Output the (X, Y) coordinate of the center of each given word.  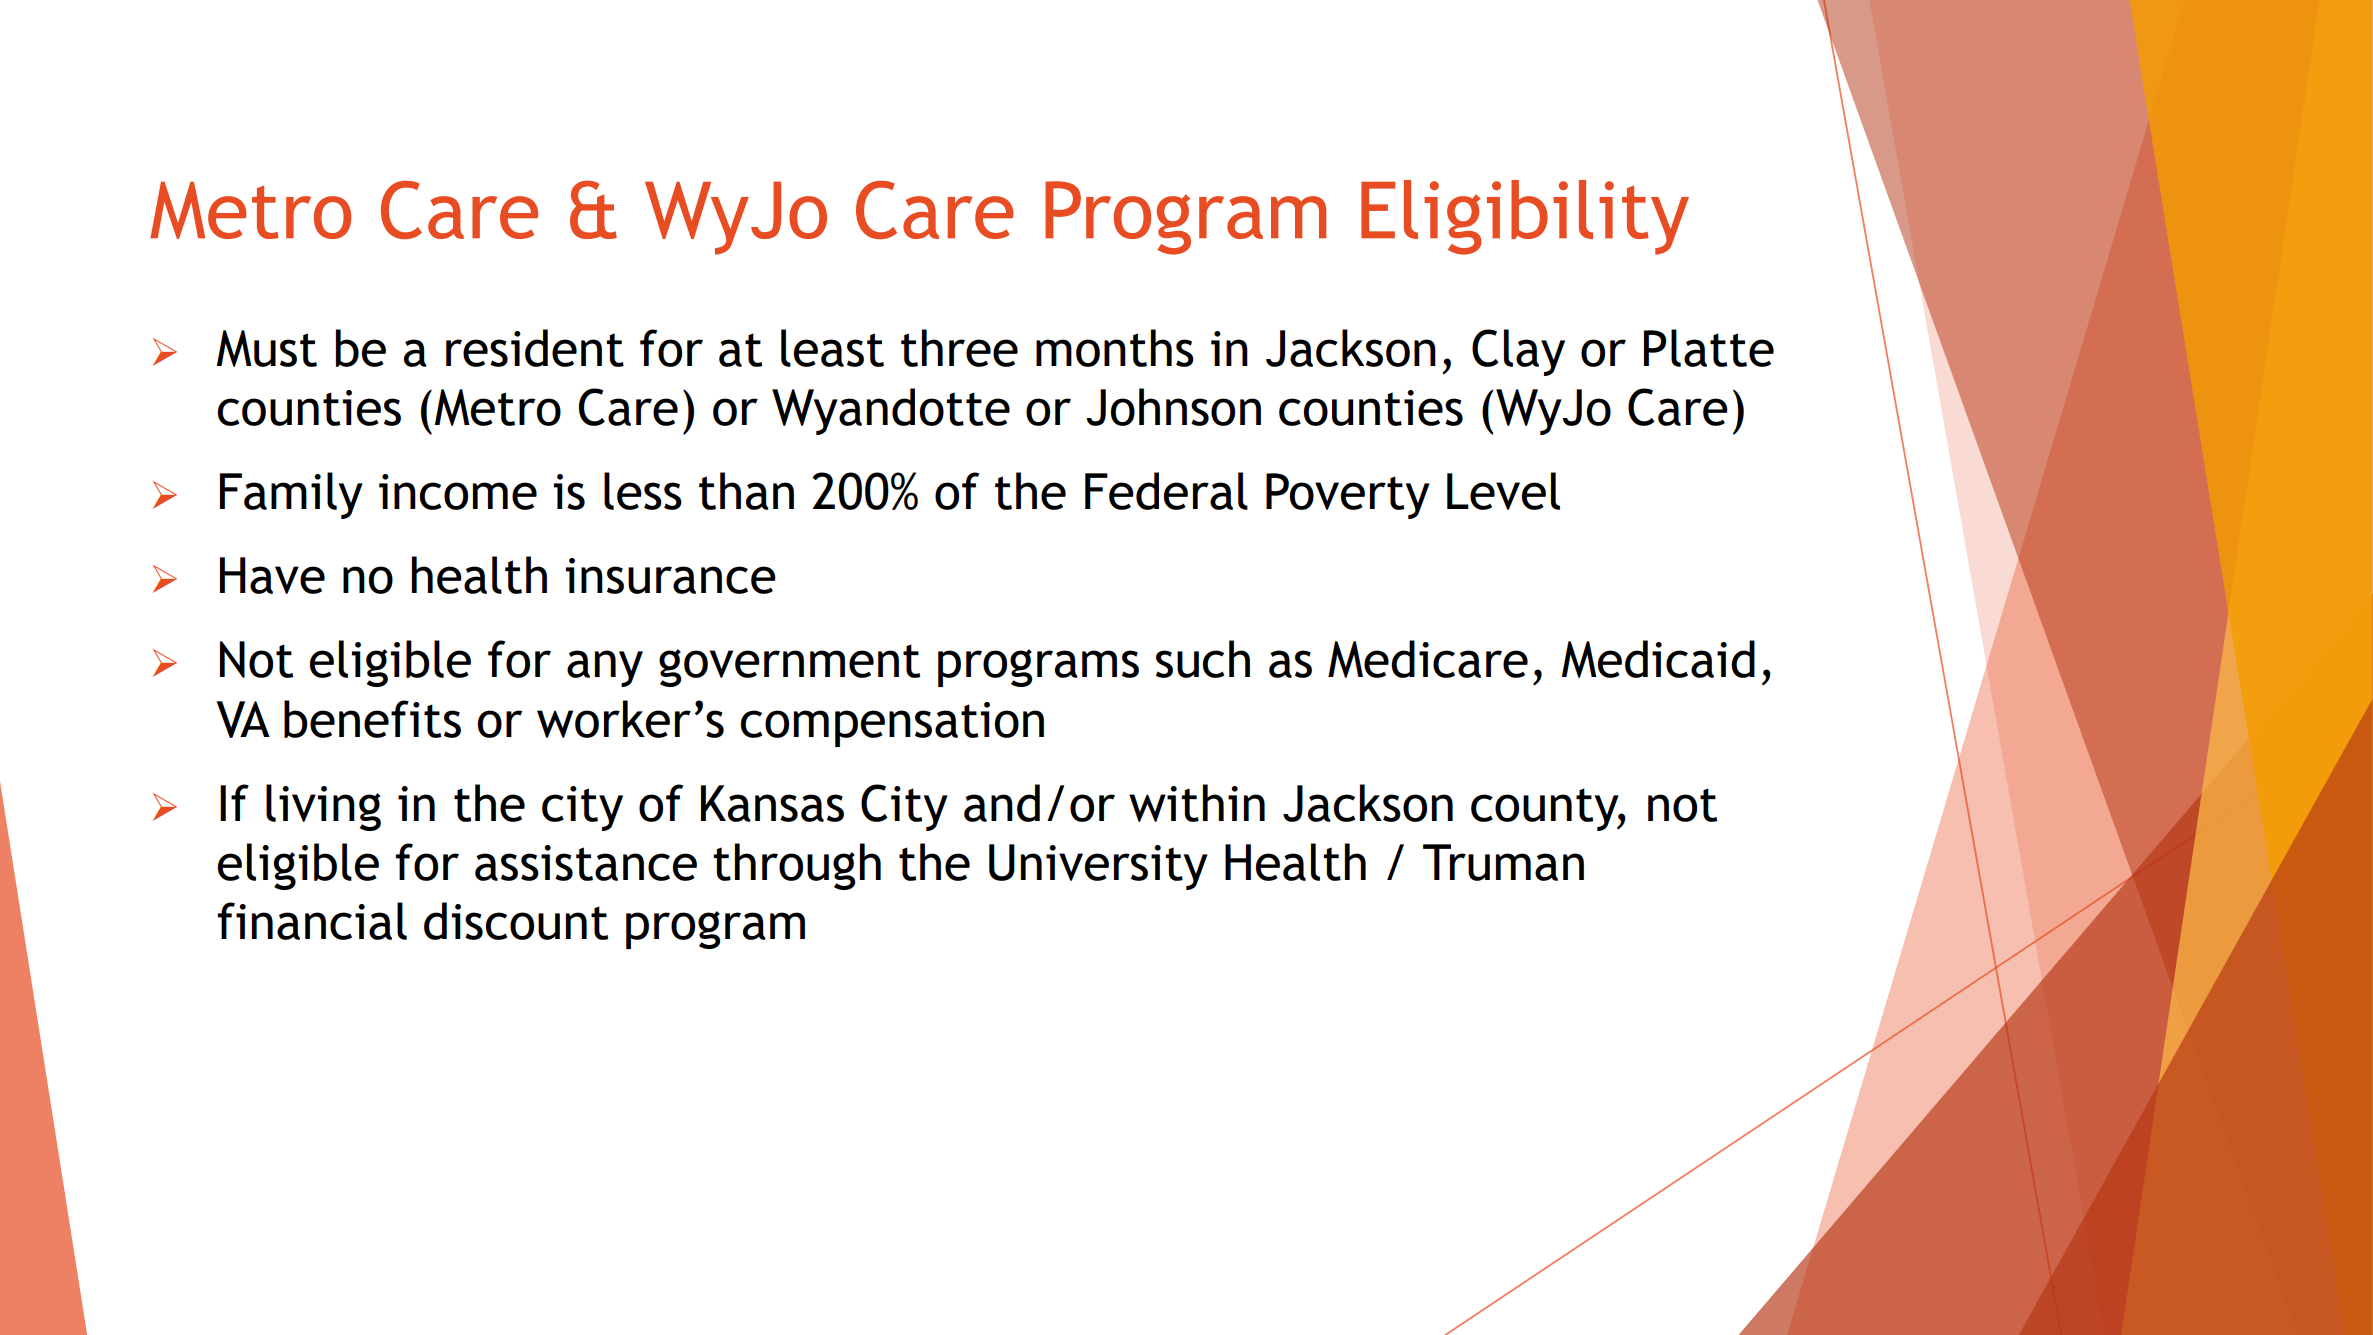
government (789, 665)
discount (516, 921)
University (1098, 867)
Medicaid (1658, 659)
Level (1503, 491)
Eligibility (1525, 217)
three (959, 348)
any (605, 668)
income (458, 492)
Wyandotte (891, 411)
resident (535, 348)
